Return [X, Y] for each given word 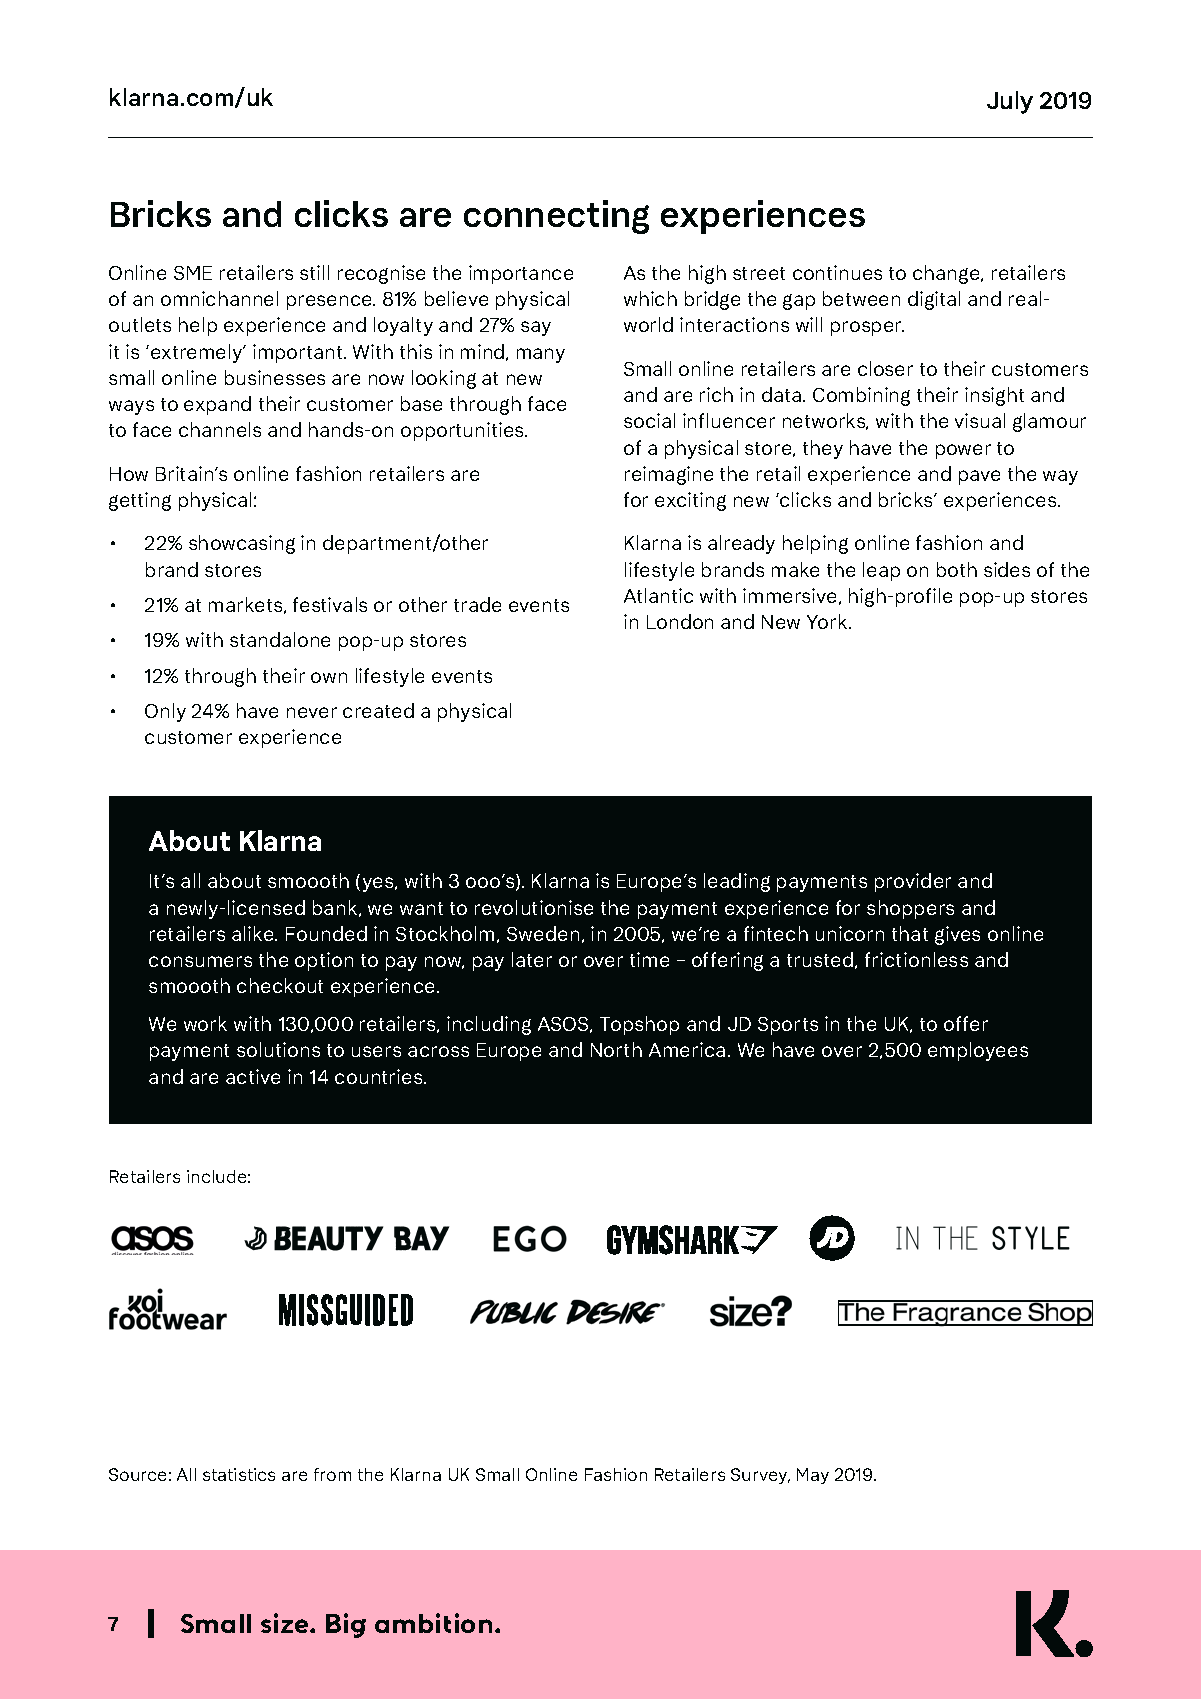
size [286, 1623]
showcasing [242, 544]
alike [254, 933]
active [253, 1076]
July [1010, 102]
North [616, 1049]
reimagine [669, 475]
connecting [556, 217]
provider [913, 882]
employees [978, 1051]
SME [193, 273]
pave [979, 477]
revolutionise [534, 907]
